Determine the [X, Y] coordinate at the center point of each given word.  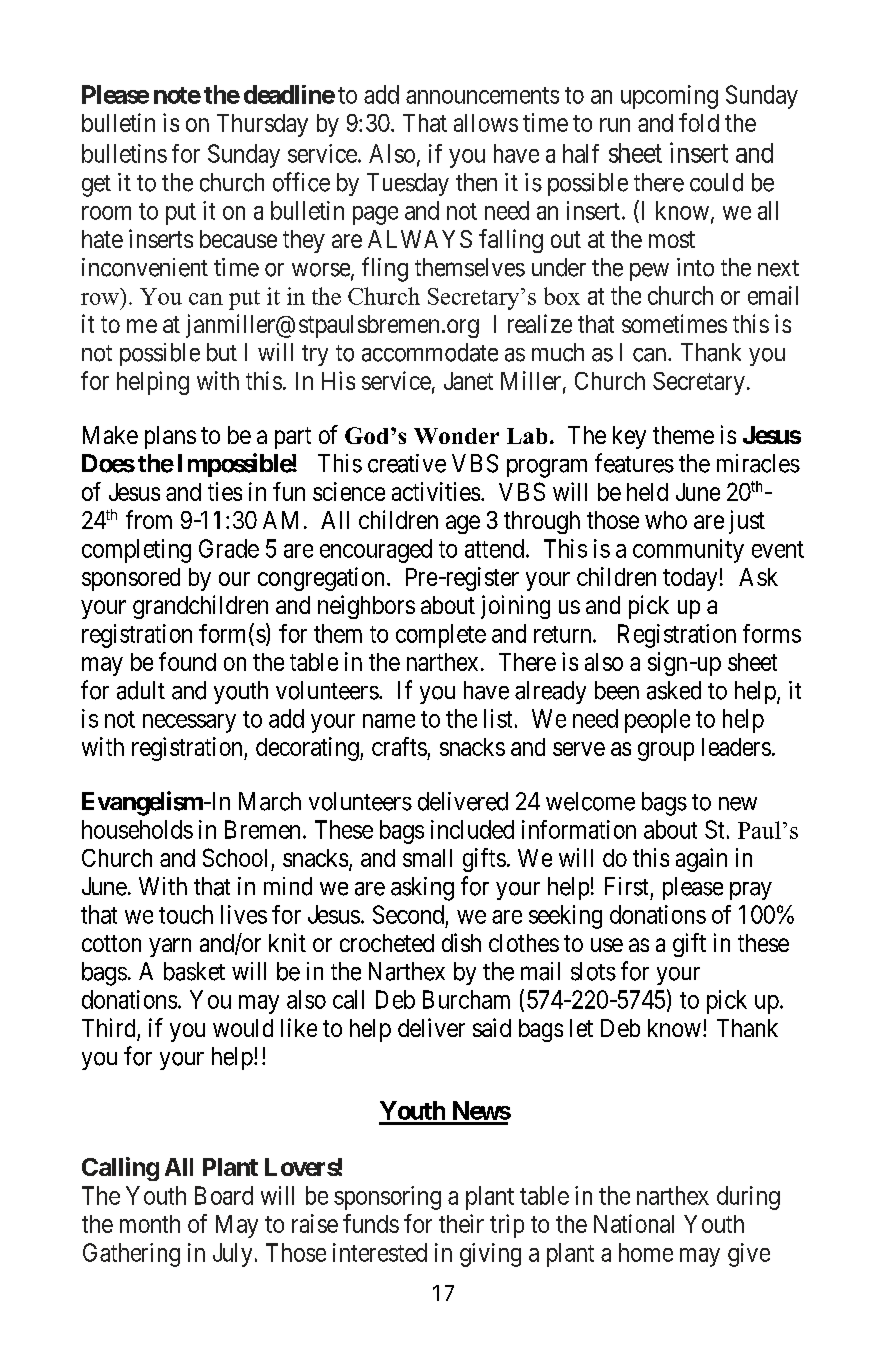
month [150, 1224]
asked [674, 690]
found [187, 661]
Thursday [262, 125]
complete [441, 636]
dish [461, 942]
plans [170, 437]
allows [486, 123]
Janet [468, 381]
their [461, 1223]
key [629, 437]
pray [751, 891]
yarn [170, 947]
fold [699, 122]
